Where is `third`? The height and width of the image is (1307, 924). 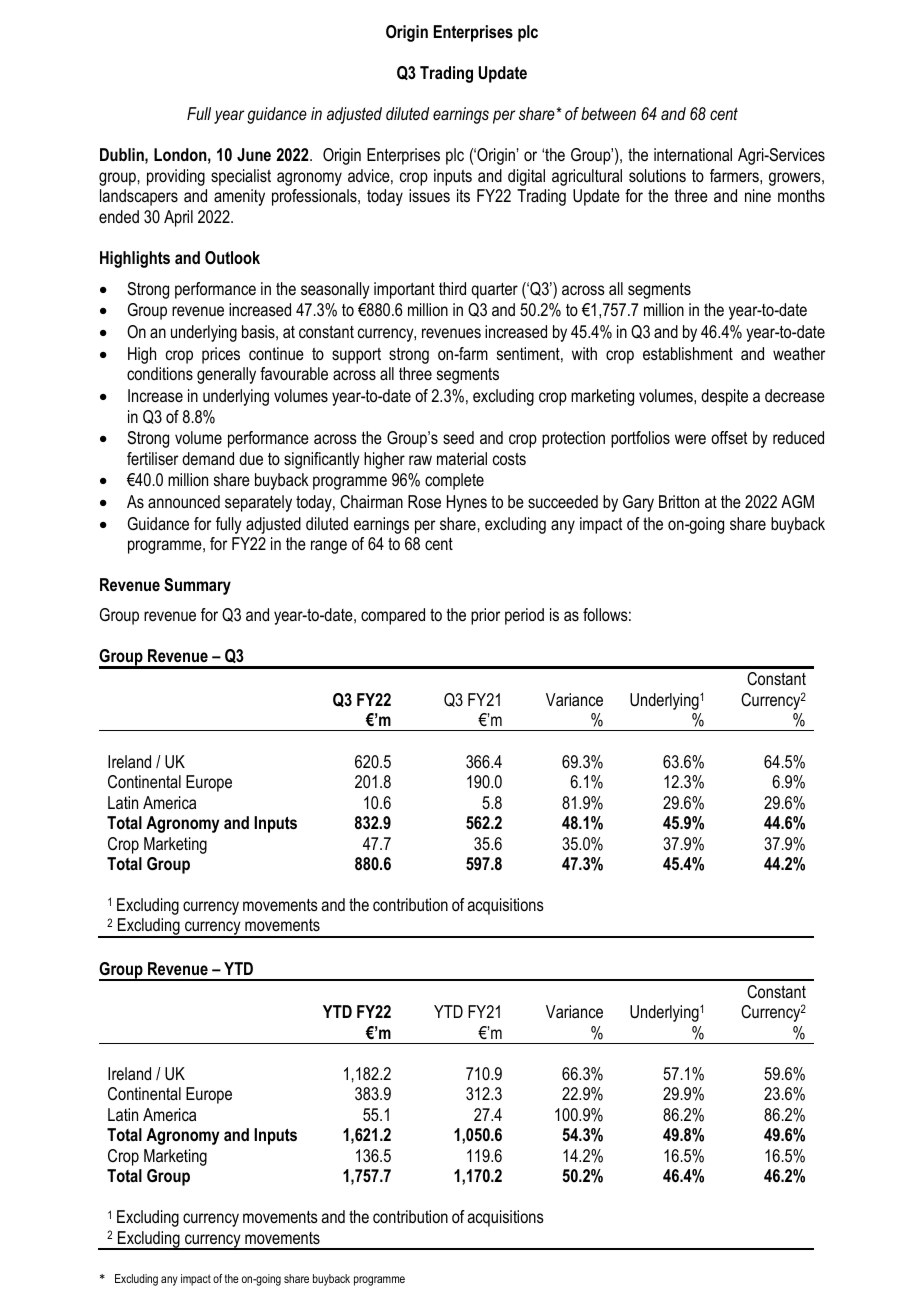
third is located at coordinates (452, 288).
